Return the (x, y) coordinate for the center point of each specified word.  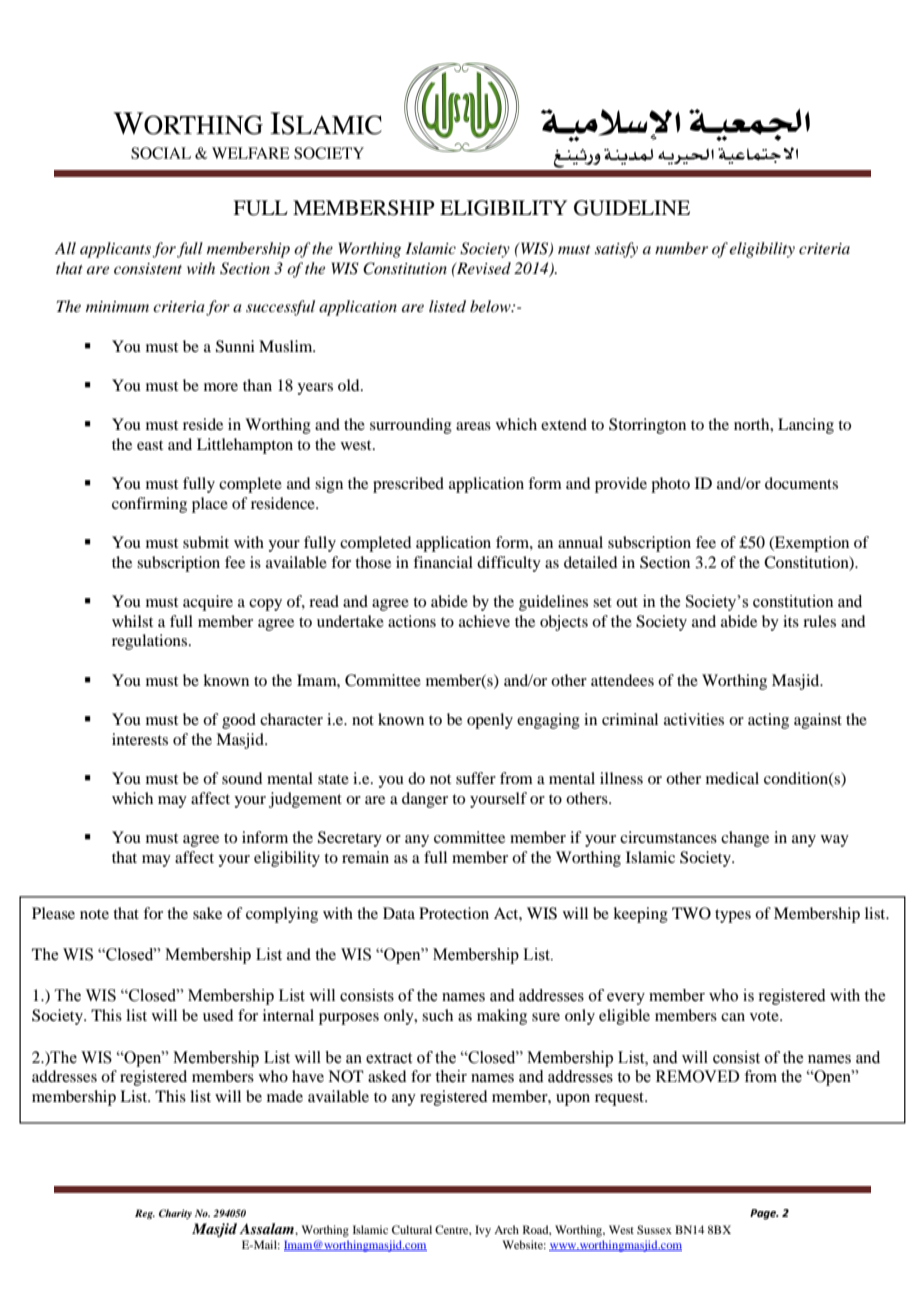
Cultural (412, 1229)
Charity (175, 1214)
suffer (476, 778)
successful (280, 308)
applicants (116, 250)
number (681, 248)
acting (768, 721)
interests (140, 739)
